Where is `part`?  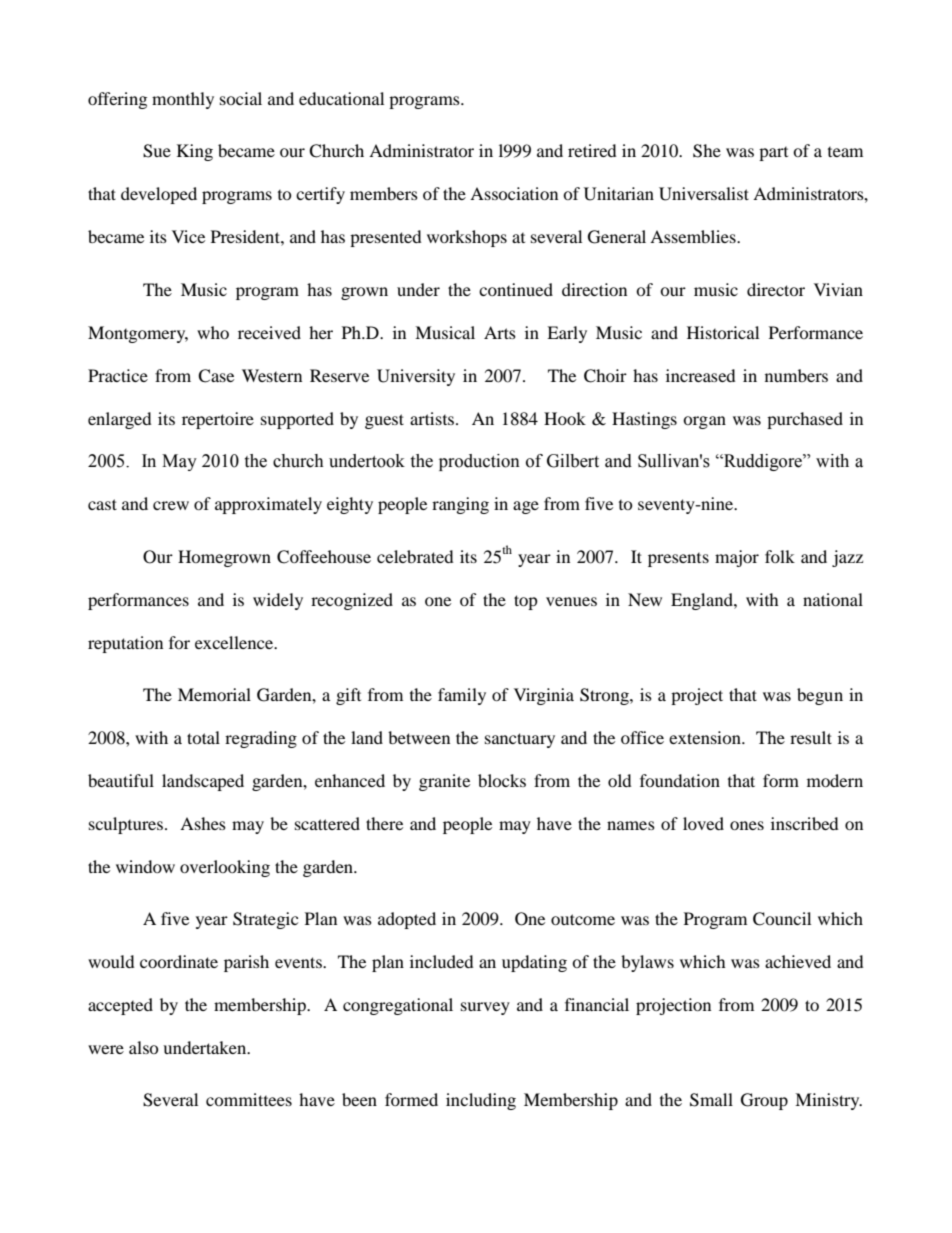
part is located at coordinates (773, 154).
